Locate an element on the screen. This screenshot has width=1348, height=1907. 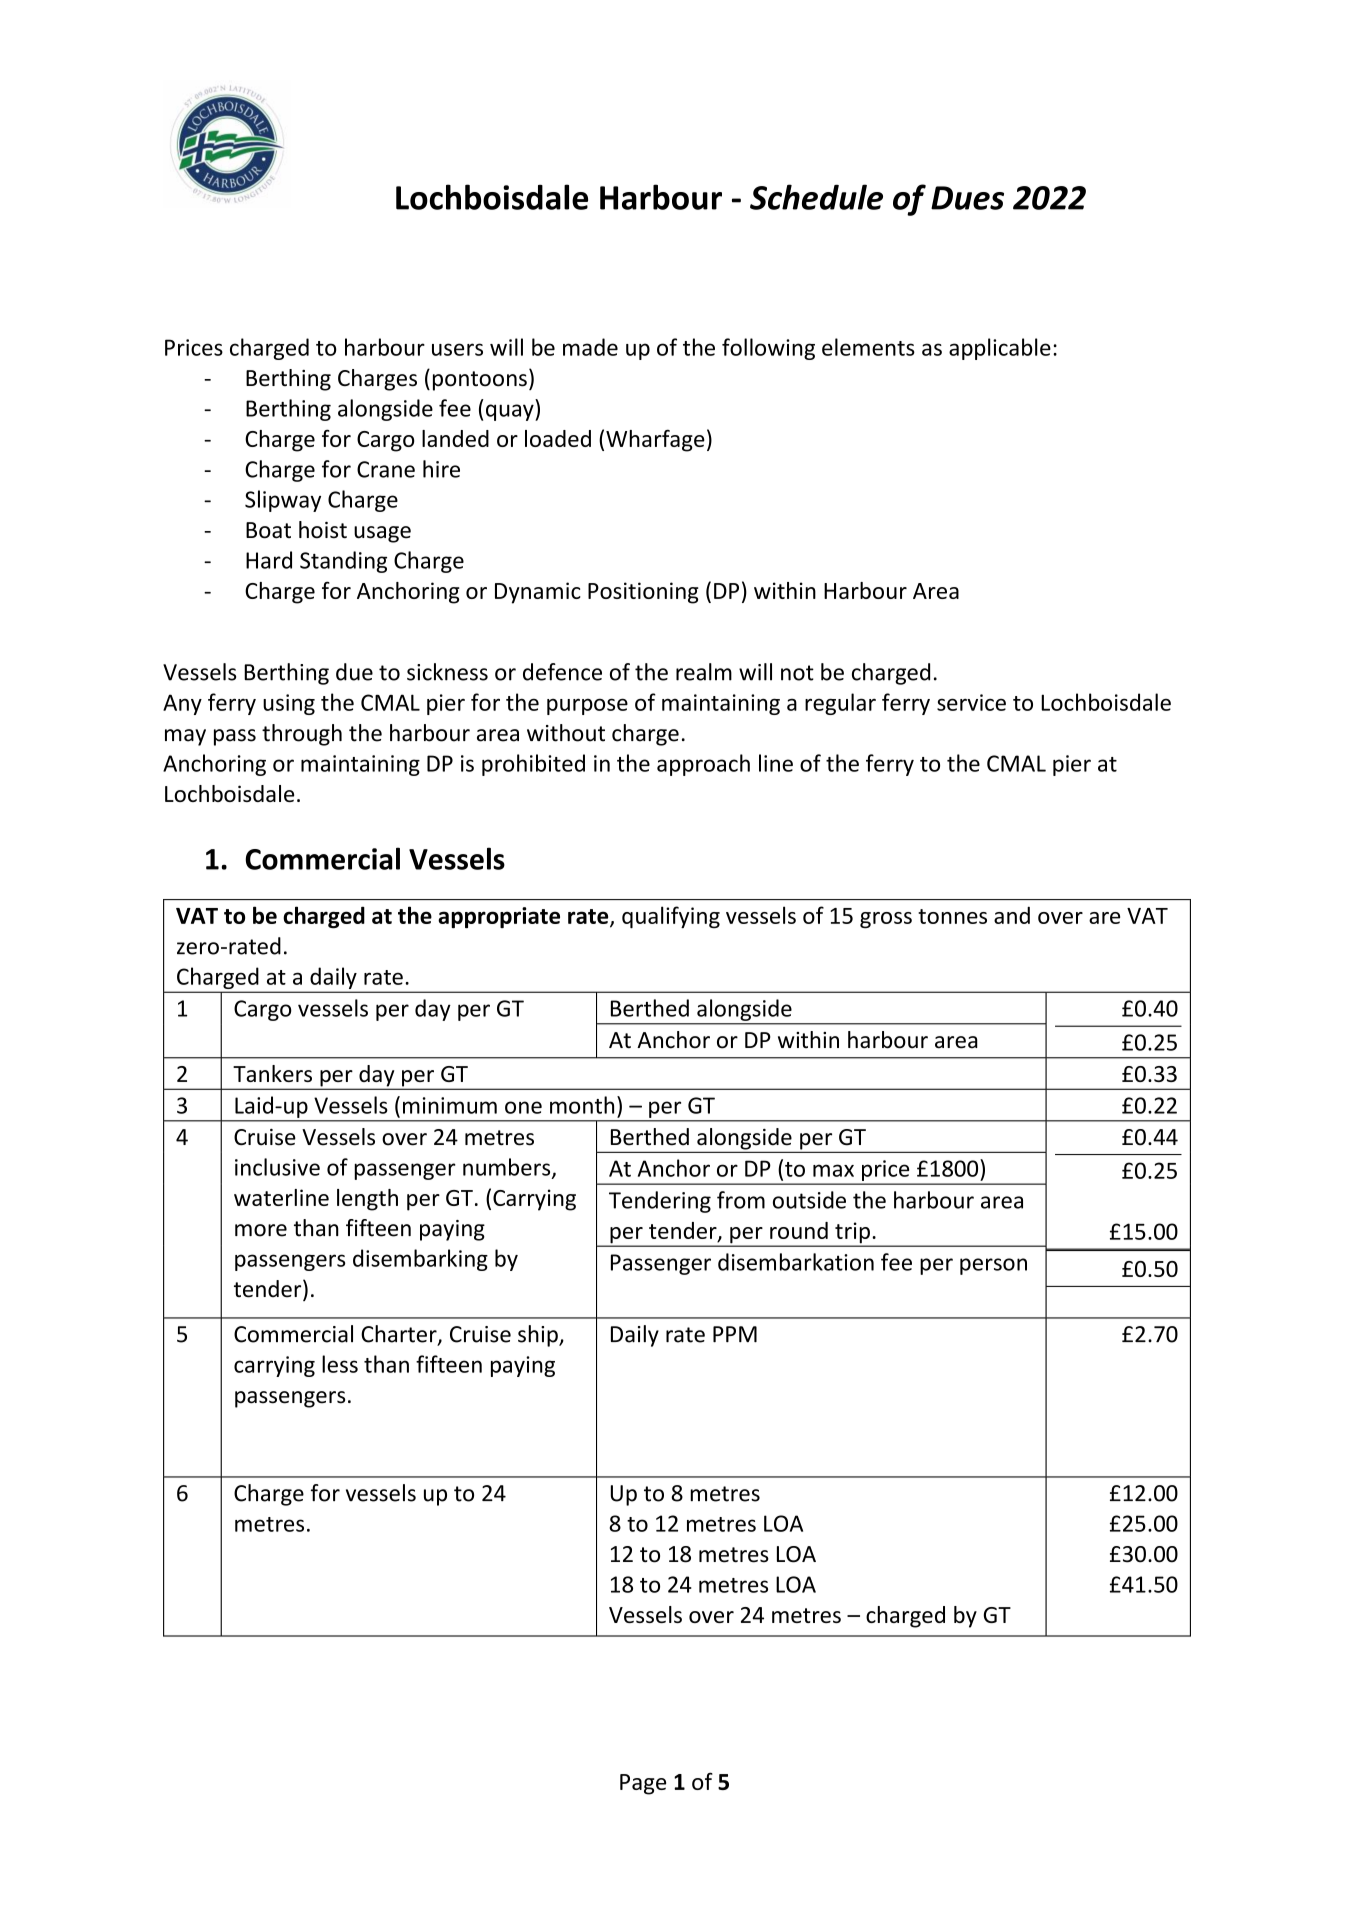
Page is located at coordinates (643, 1784).
